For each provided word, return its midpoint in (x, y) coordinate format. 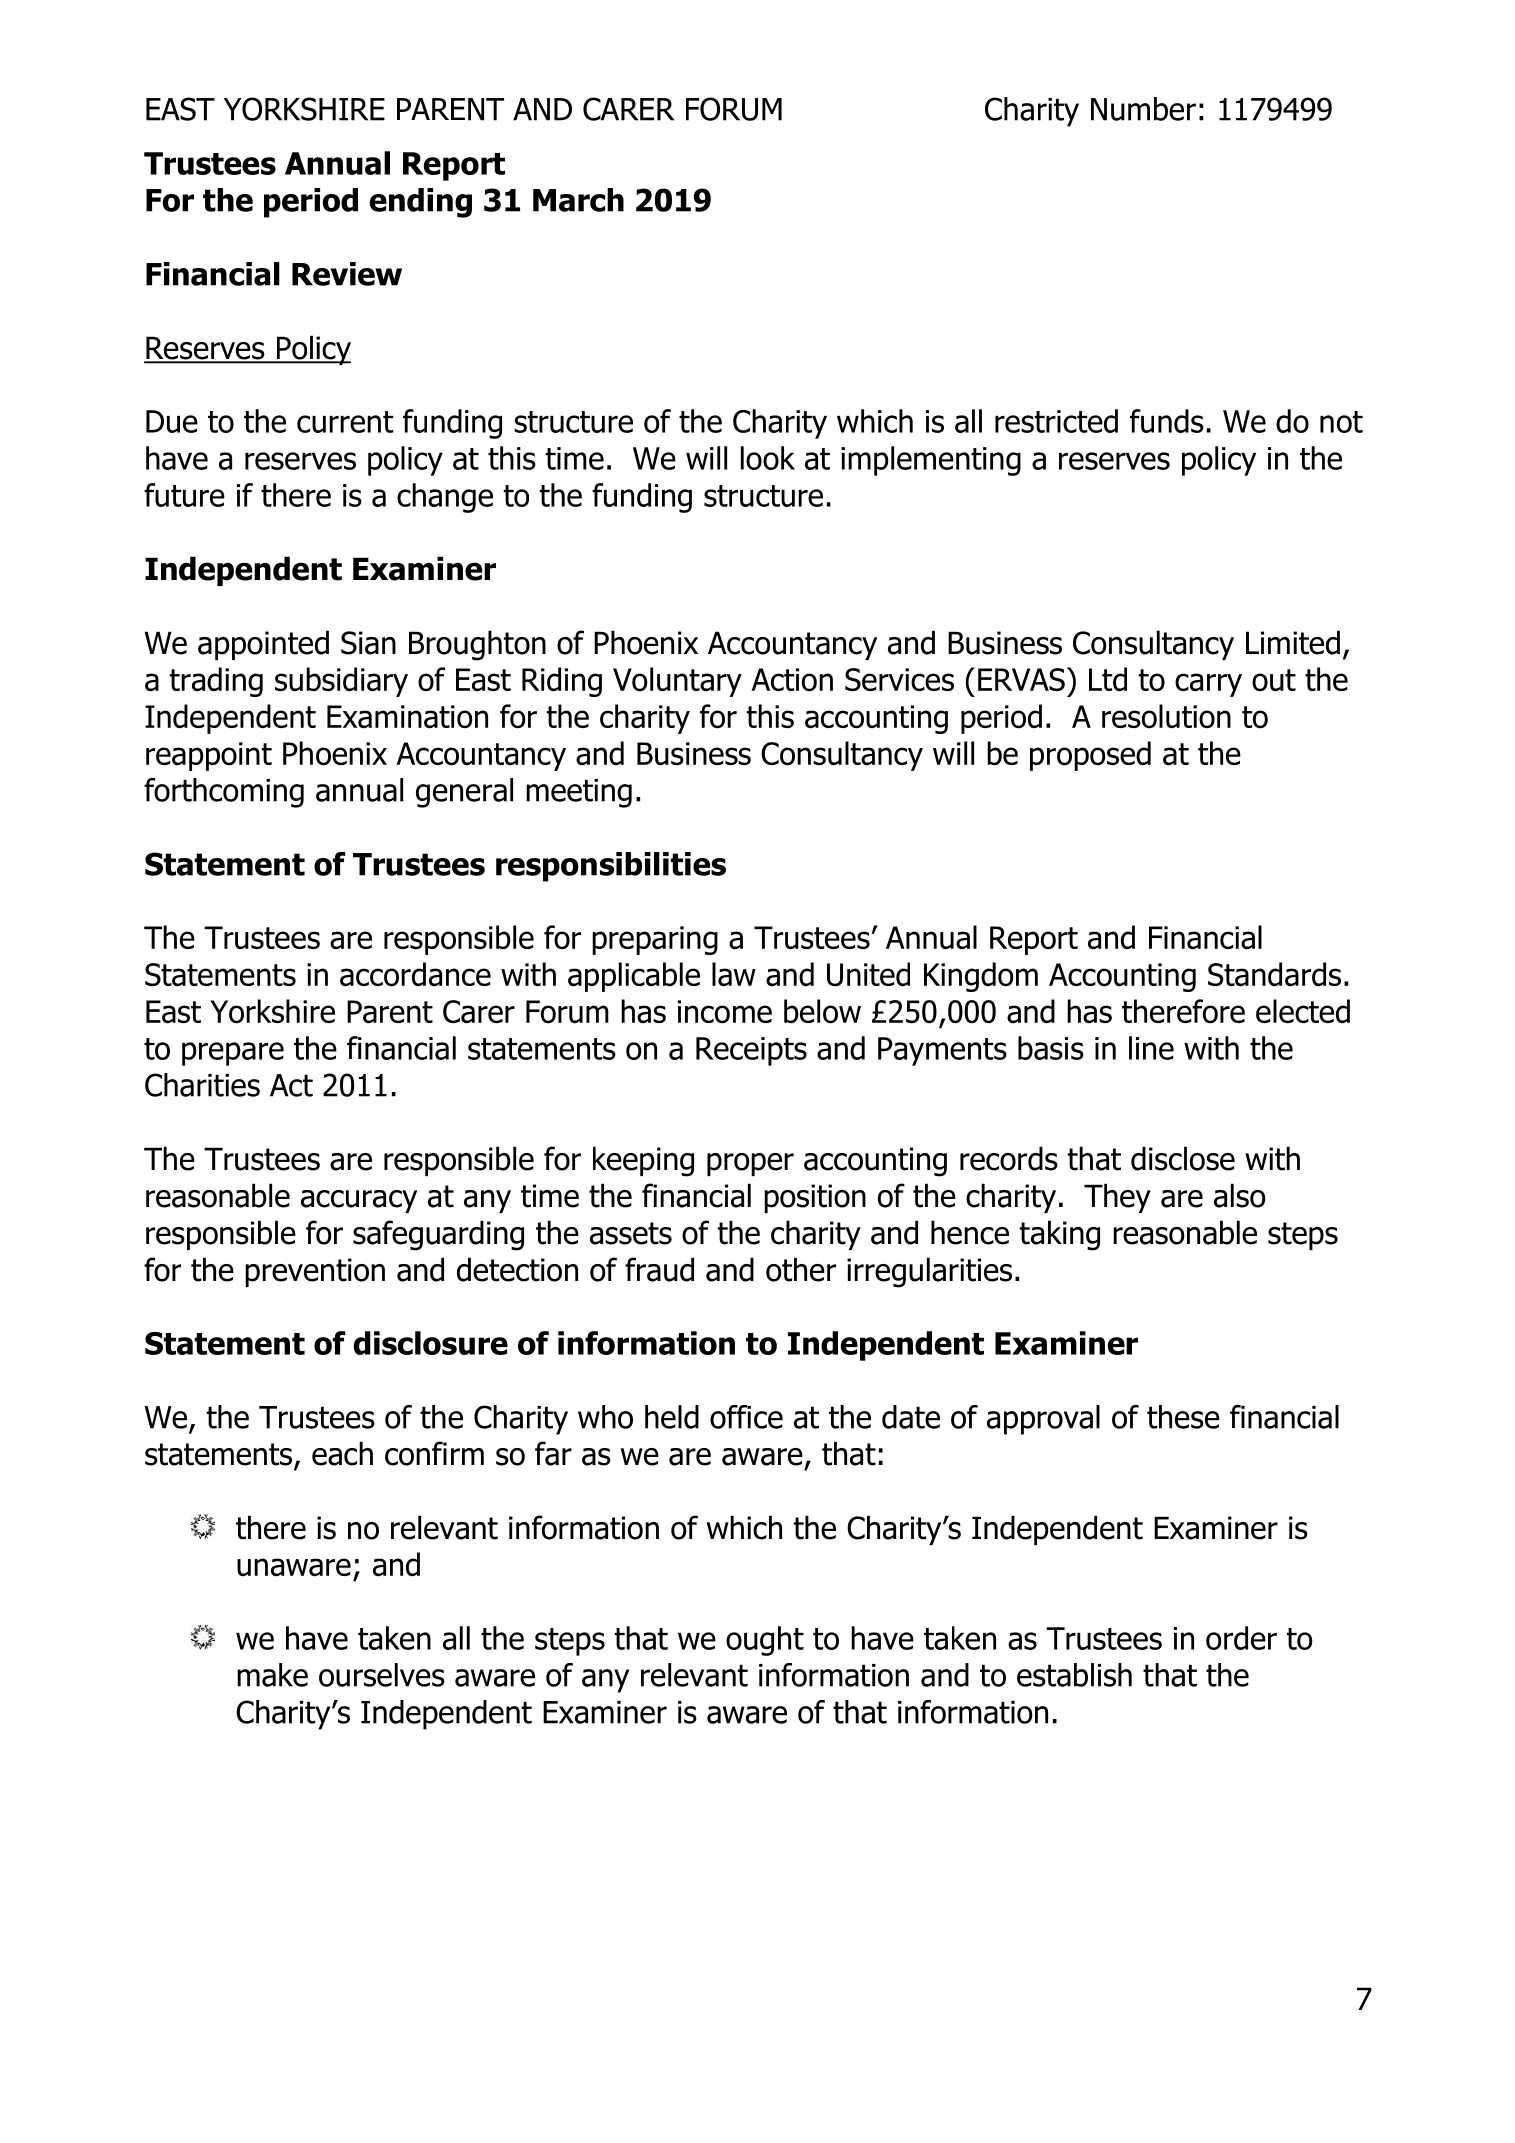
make (272, 1675)
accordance (415, 974)
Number (1143, 109)
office (746, 1417)
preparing (655, 940)
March (578, 200)
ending (421, 203)
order (1241, 1638)
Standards (1274, 974)
